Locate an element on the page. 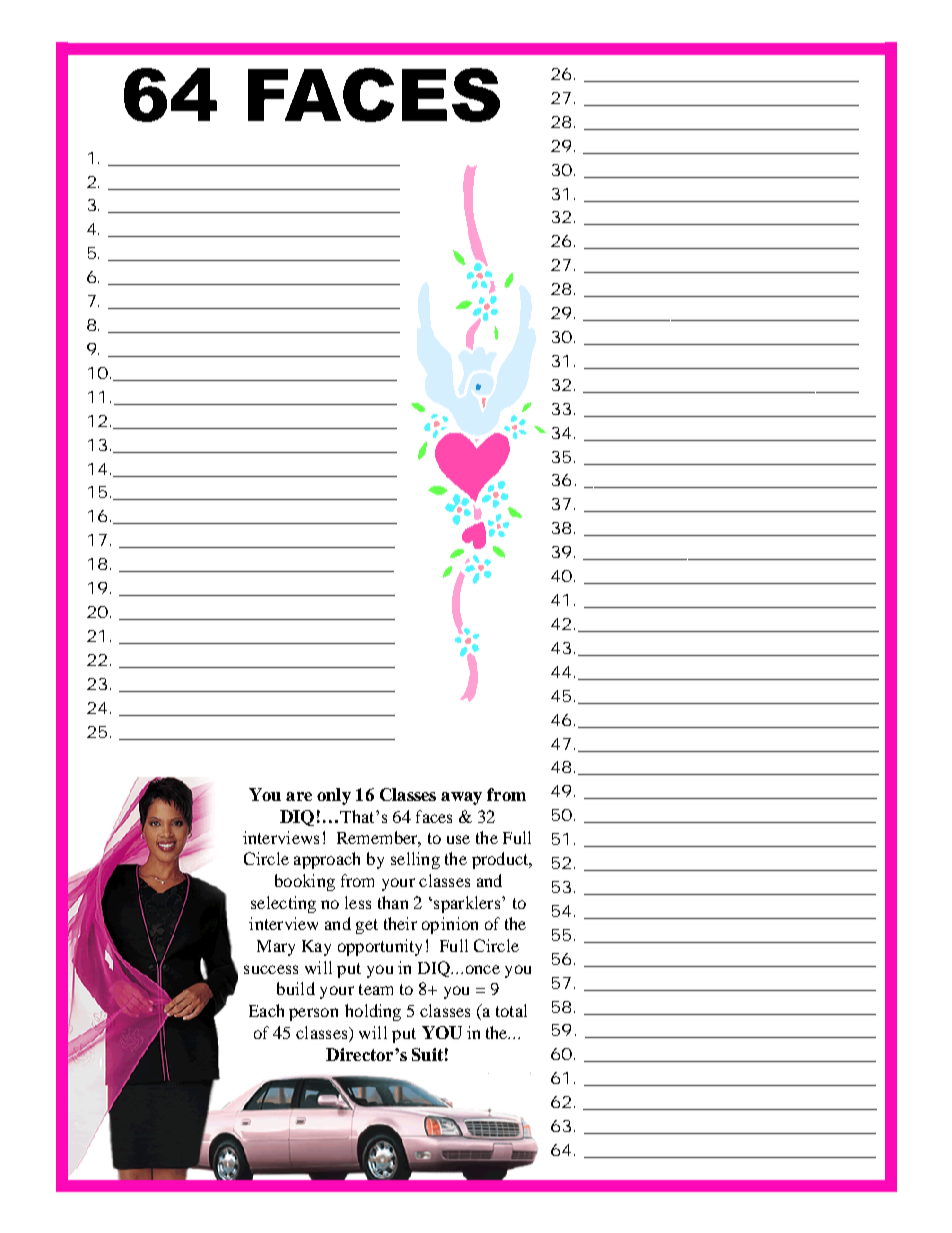 The width and height of the image is (952, 1233). faces is located at coordinates (434, 816).
